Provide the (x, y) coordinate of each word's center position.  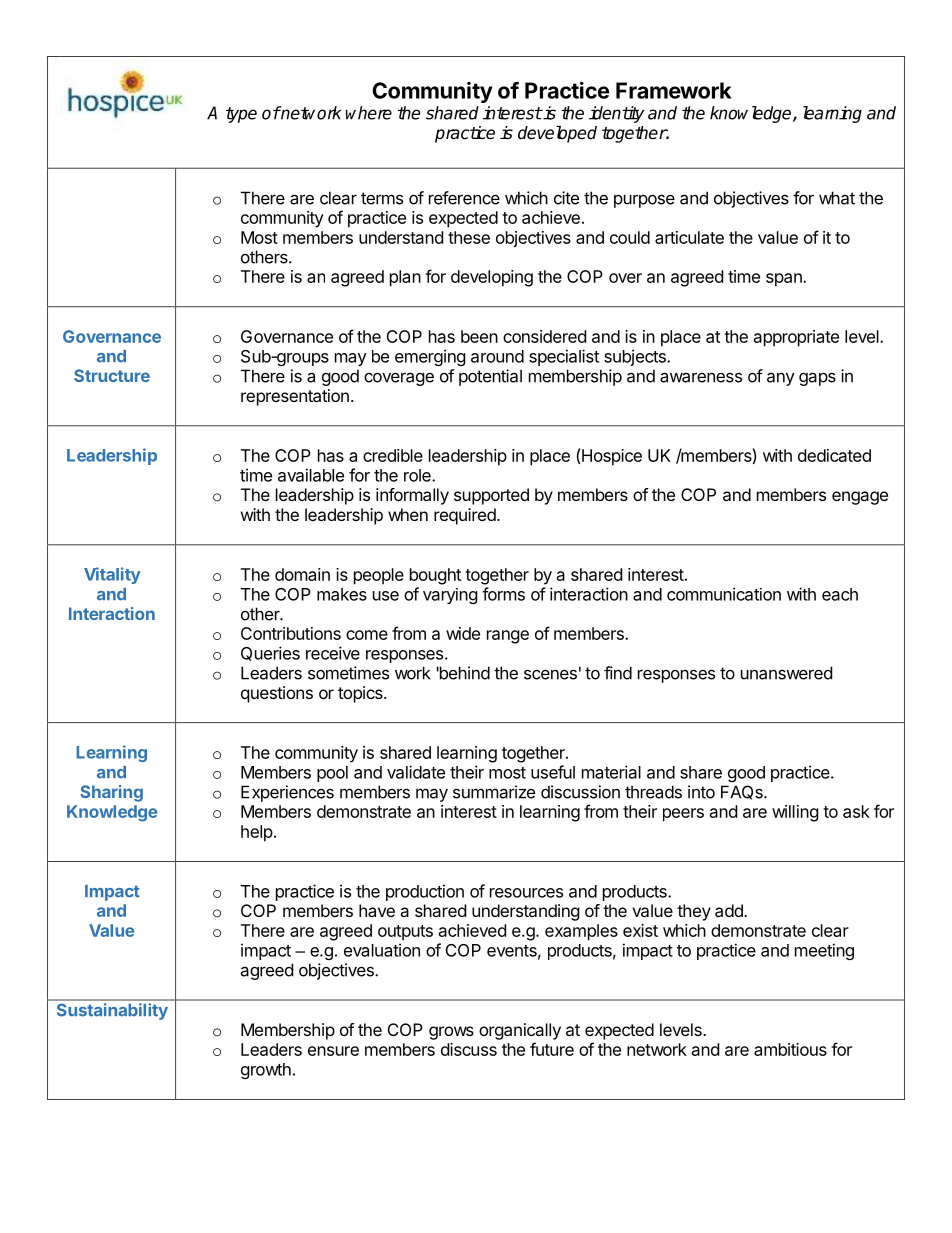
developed (557, 134)
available (311, 475)
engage (860, 498)
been (479, 336)
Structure (112, 375)
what (837, 198)
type (241, 115)
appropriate (796, 338)
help (257, 833)
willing (795, 813)
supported (491, 496)
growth (266, 1071)
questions (277, 694)
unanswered (786, 673)
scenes (550, 674)
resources (526, 893)
